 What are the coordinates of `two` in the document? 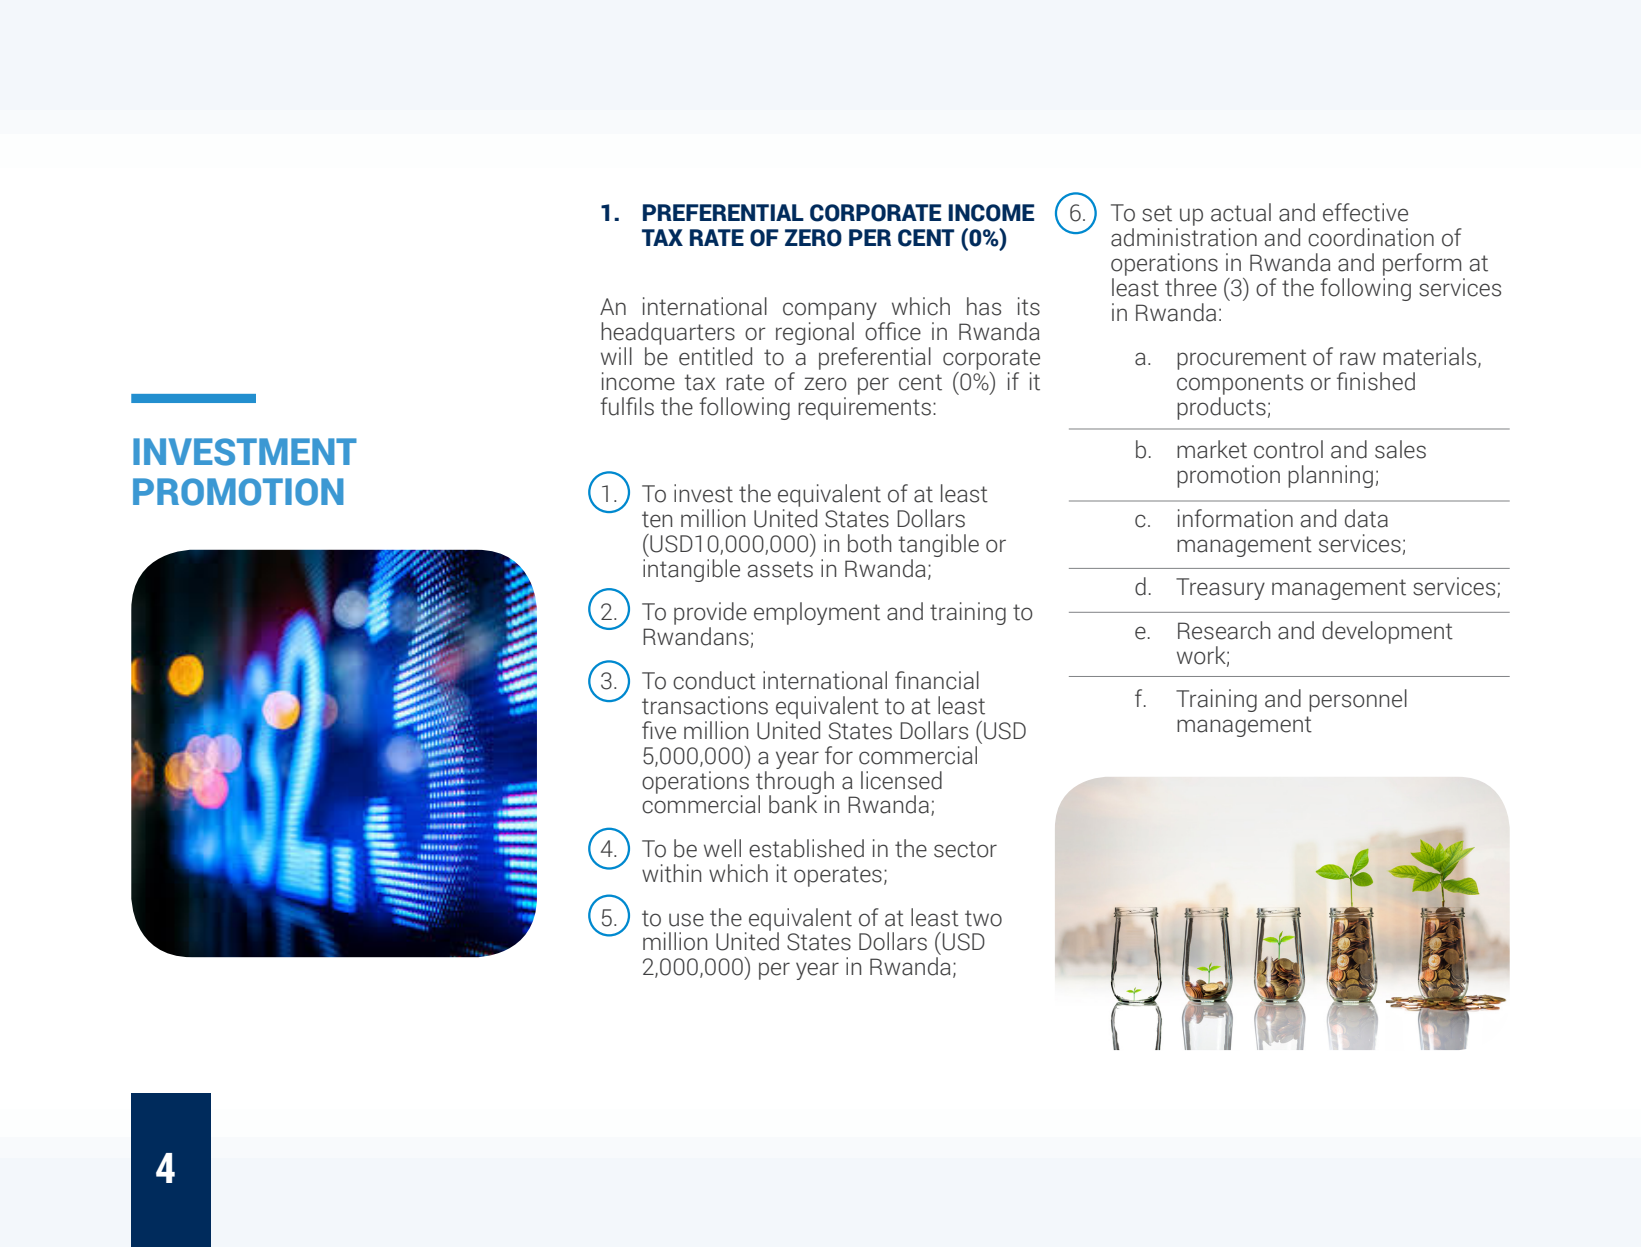 It's located at (983, 918).
